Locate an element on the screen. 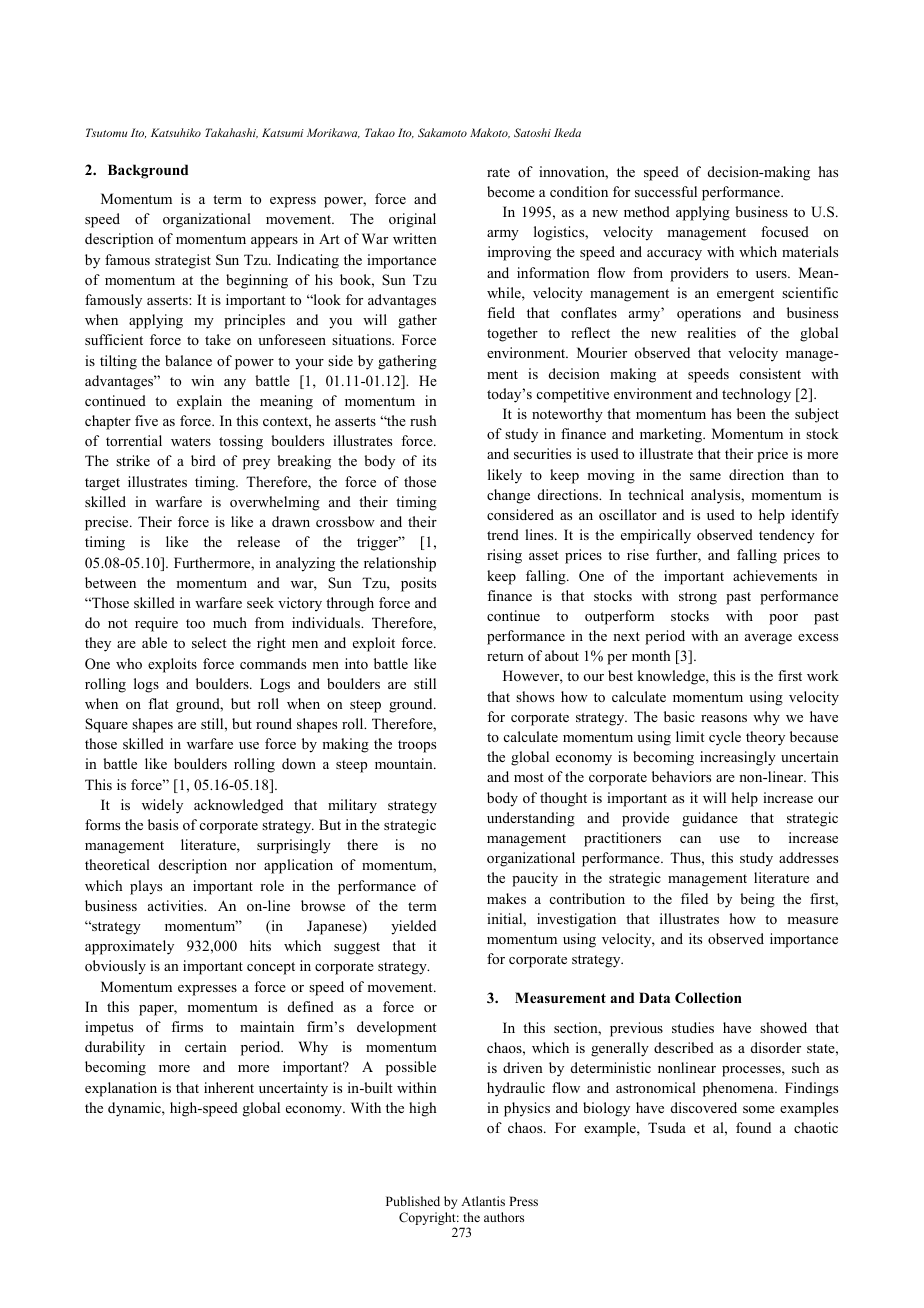 Image resolution: width=924 pixels, height=1308 pixels. same is located at coordinates (705, 476).
